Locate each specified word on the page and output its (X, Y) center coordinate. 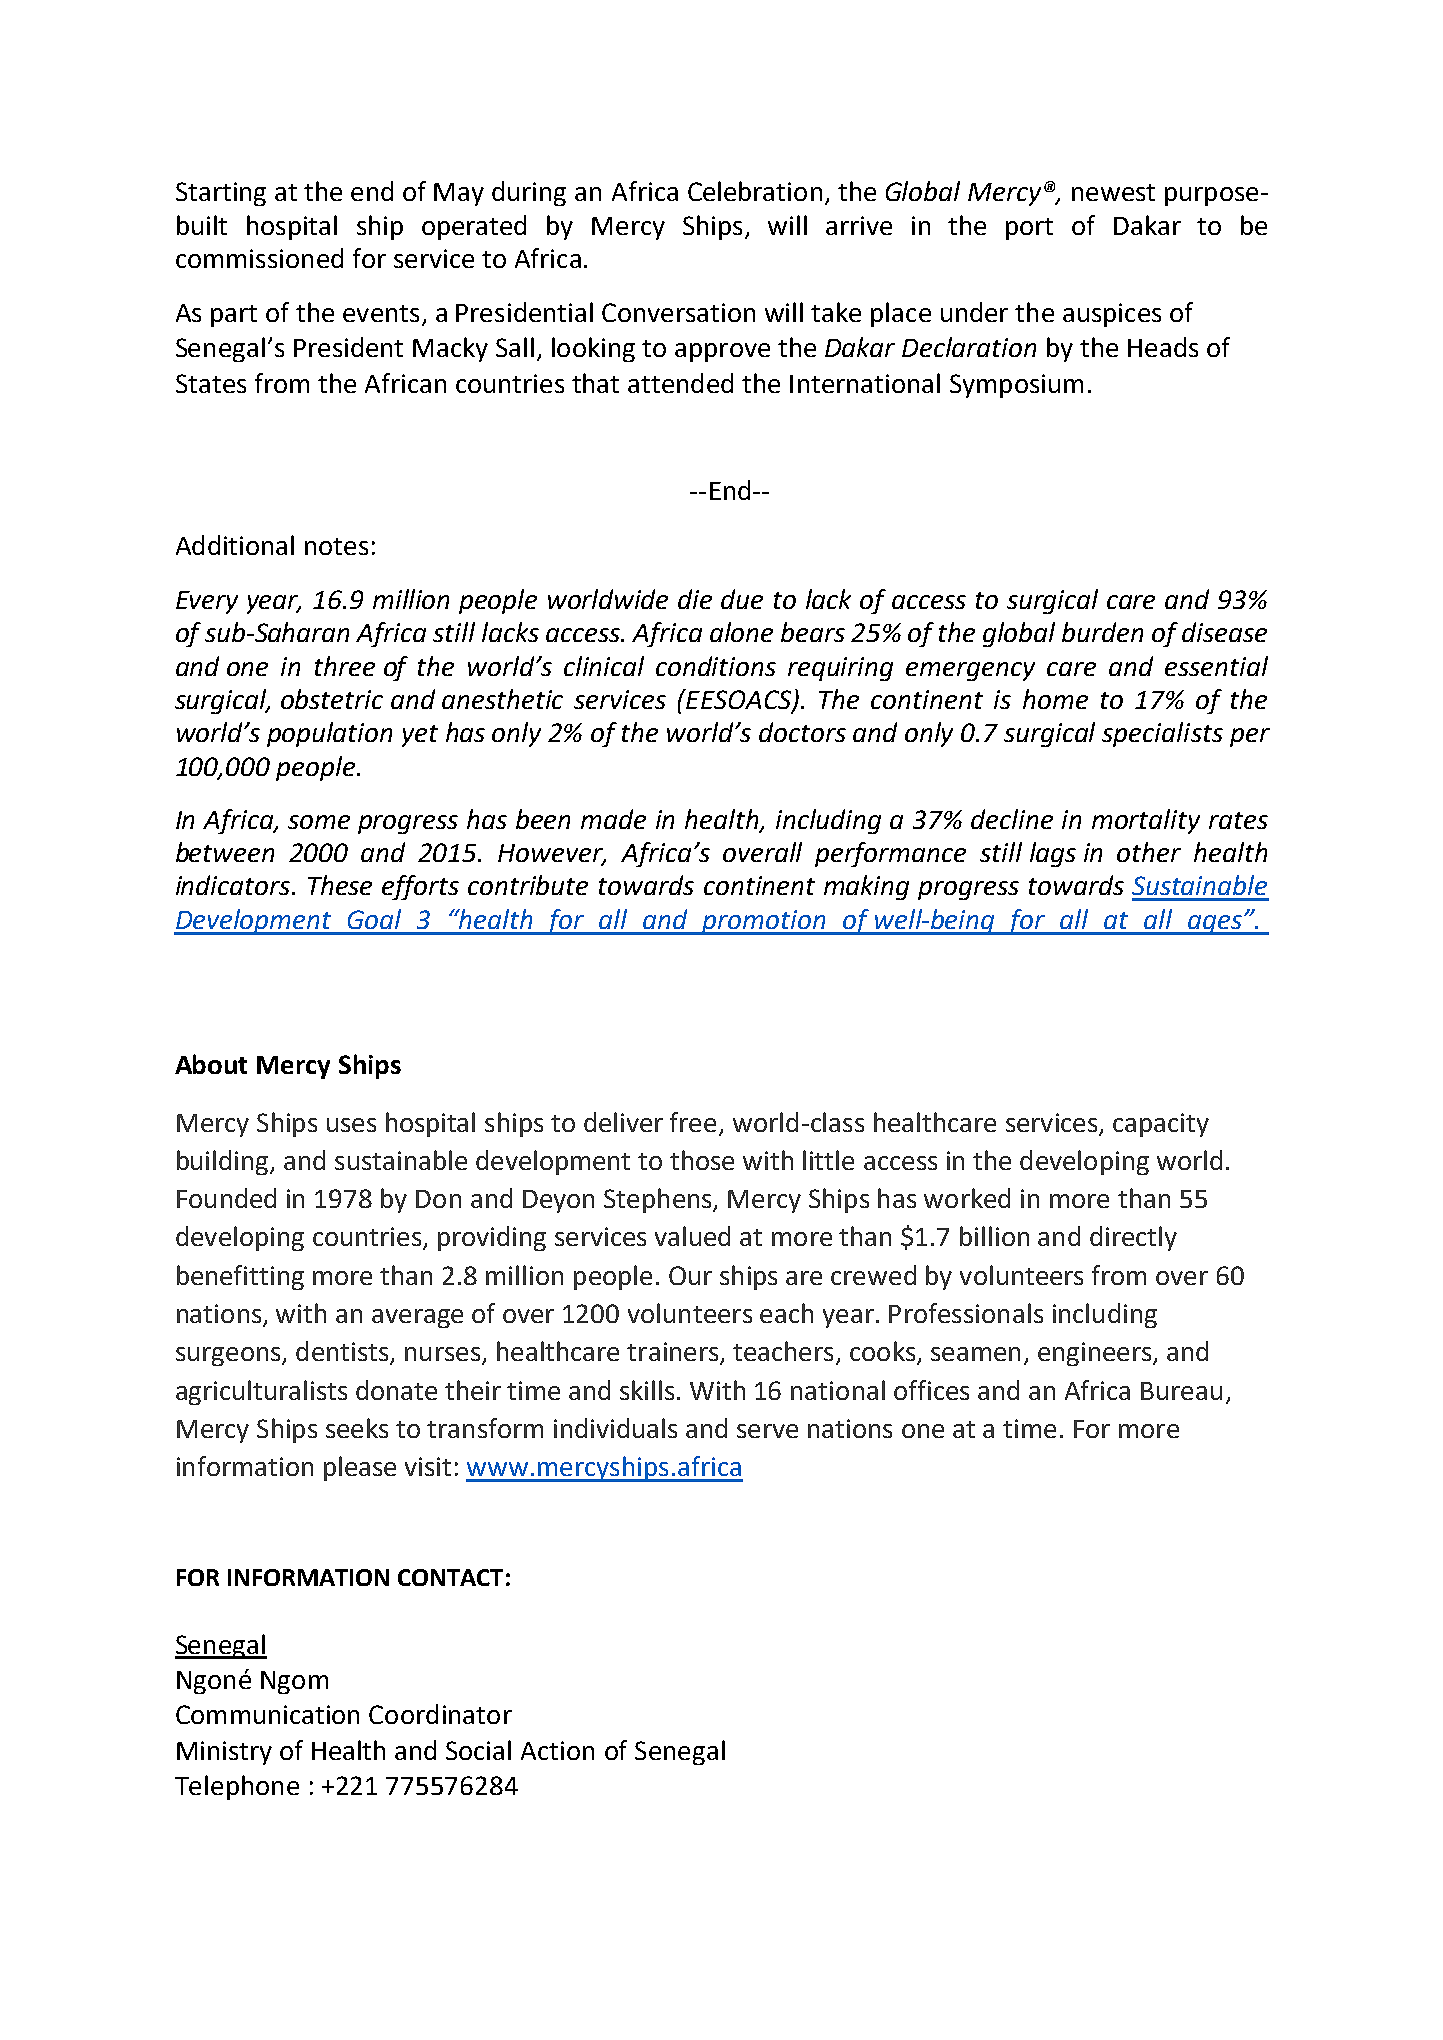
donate (396, 1390)
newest (1113, 192)
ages (1215, 925)
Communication (267, 1714)
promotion (764, 922)
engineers (1096, 1354)
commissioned (259, 258)
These (340, 885)
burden (1102, 632)
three (345, 666)
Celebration (755, 191)
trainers (674, 1353)
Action (557, 1750)
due (742, 599)
